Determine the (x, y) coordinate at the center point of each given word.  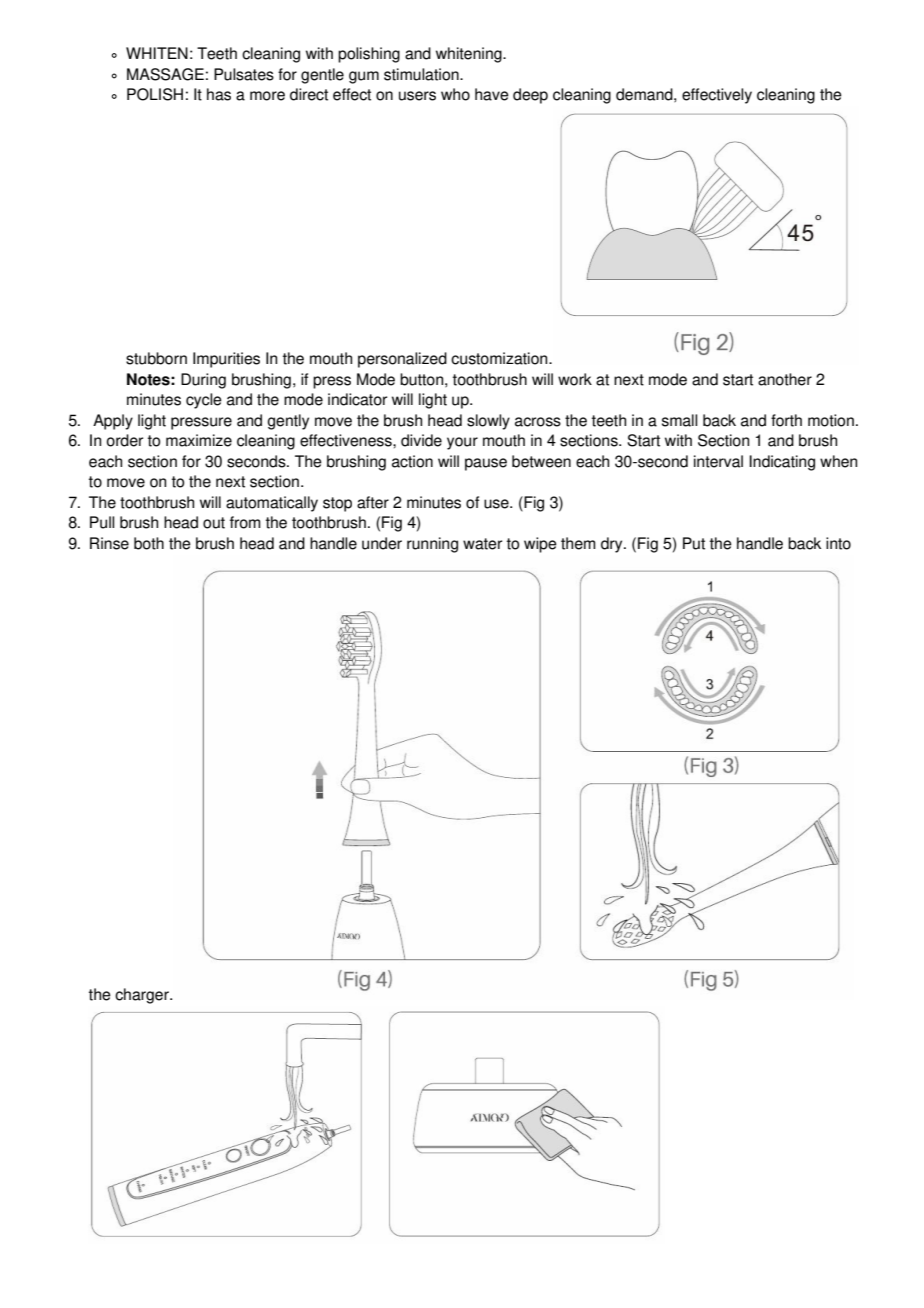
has (219, 94)
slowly (488, 422)
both (149, 543)
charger (143, 996)
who (455, 94)
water (482, 544)
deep (530, 96)
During (203, 381)
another (785, 379)
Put (694, 543)
